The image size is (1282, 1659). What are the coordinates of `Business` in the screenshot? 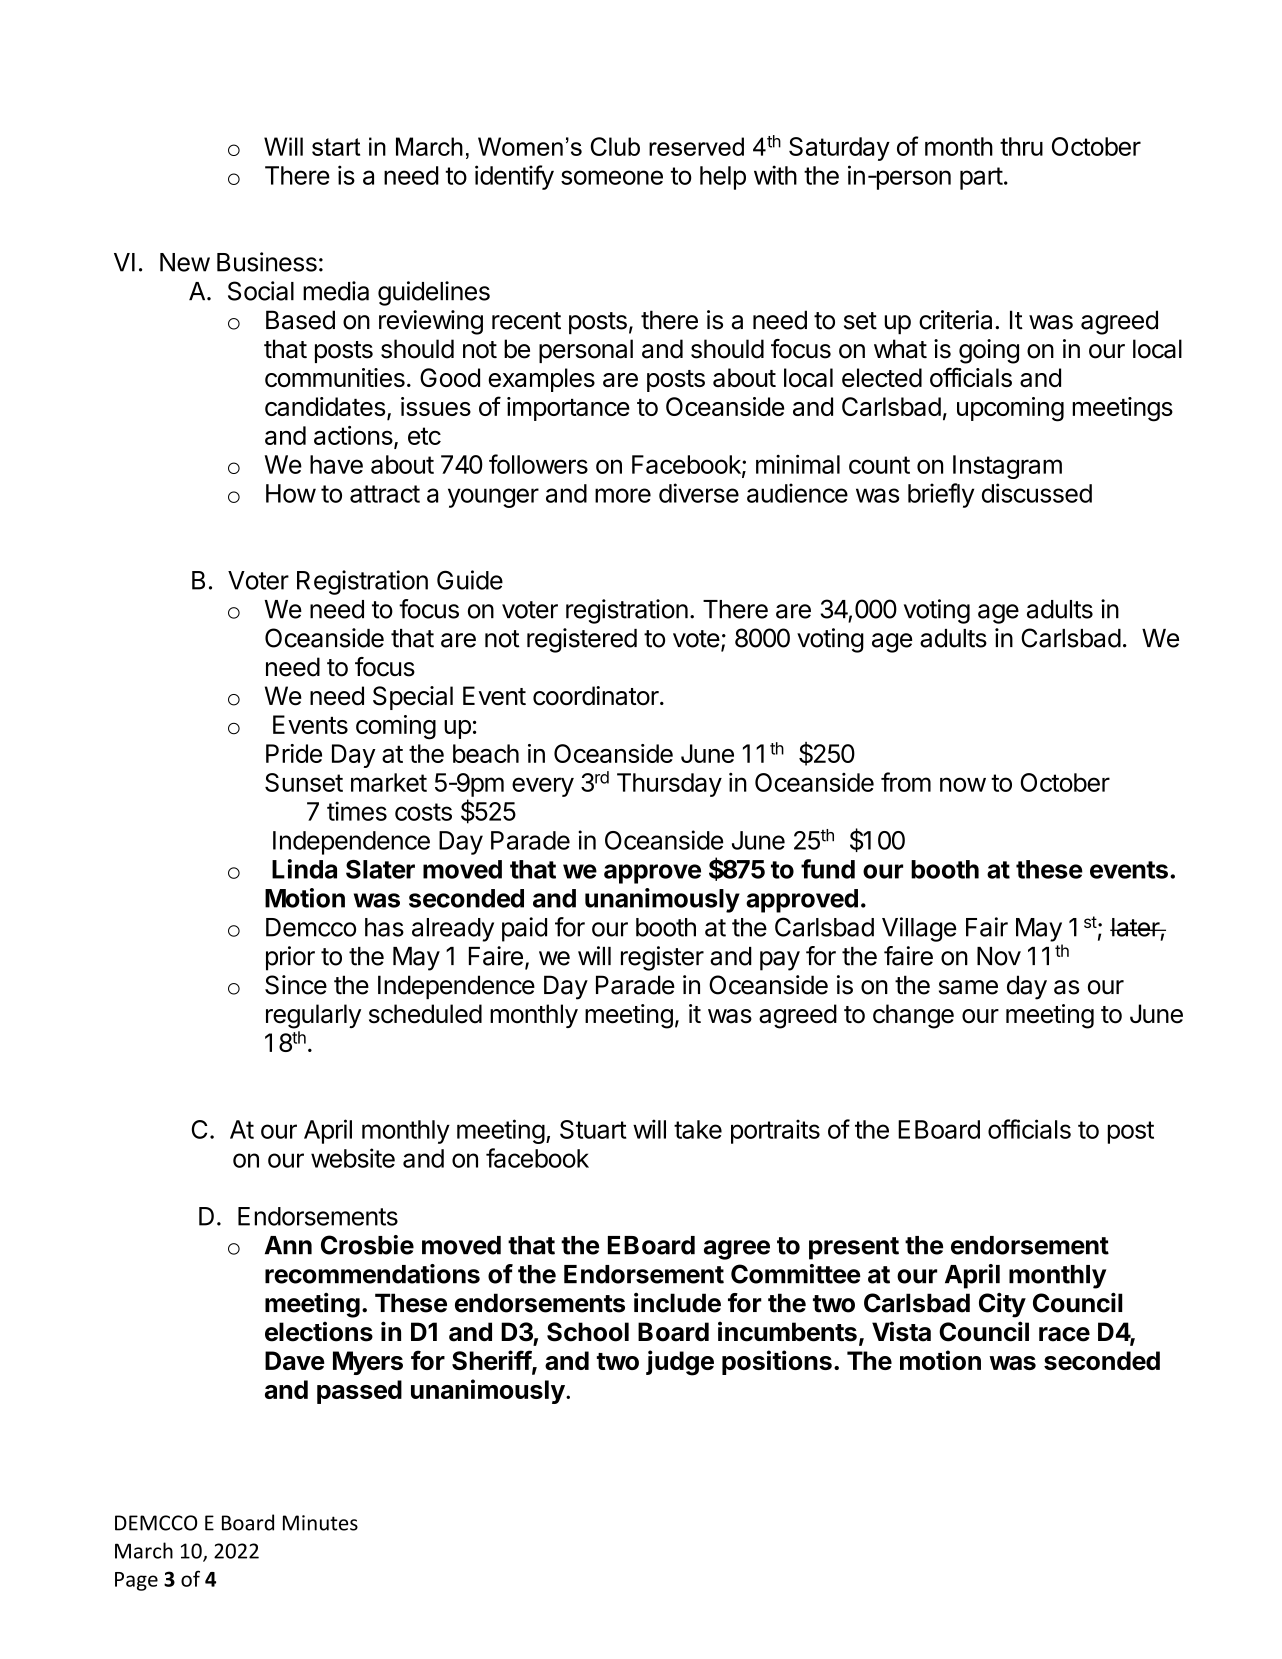 It's located at (267, 262).
